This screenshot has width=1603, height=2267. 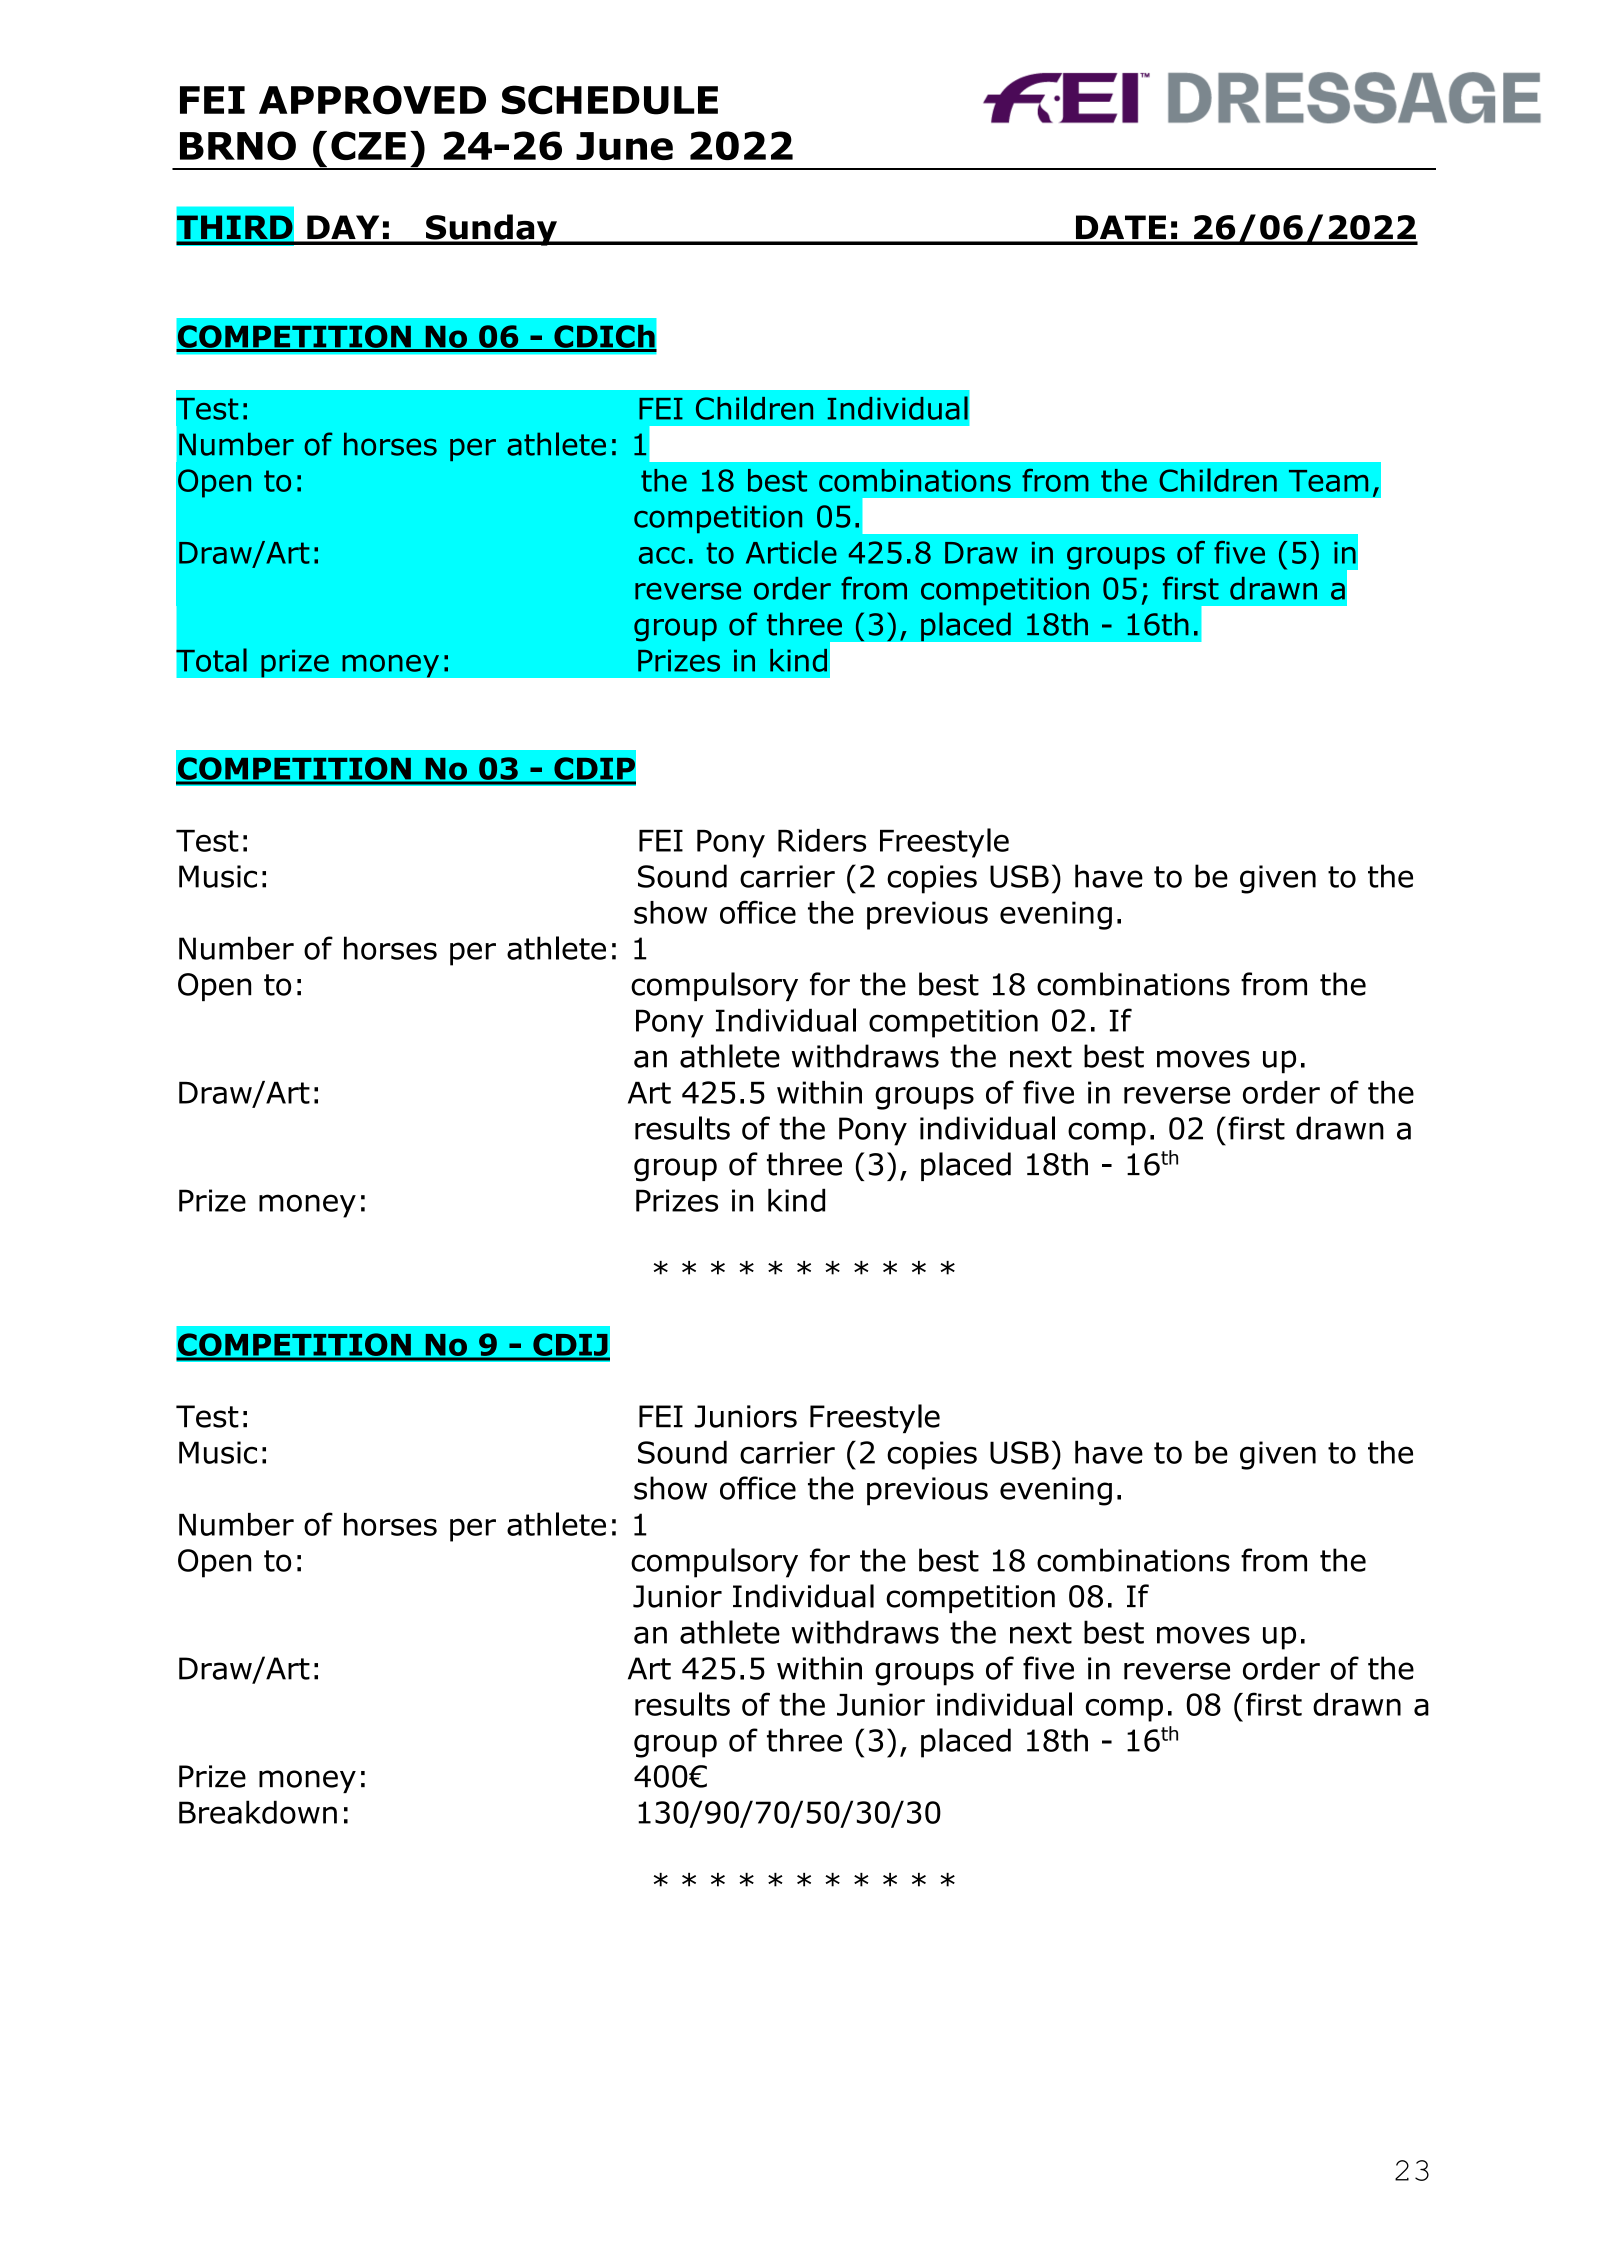 I want to click on CZE, so click(x=368, y=145).
